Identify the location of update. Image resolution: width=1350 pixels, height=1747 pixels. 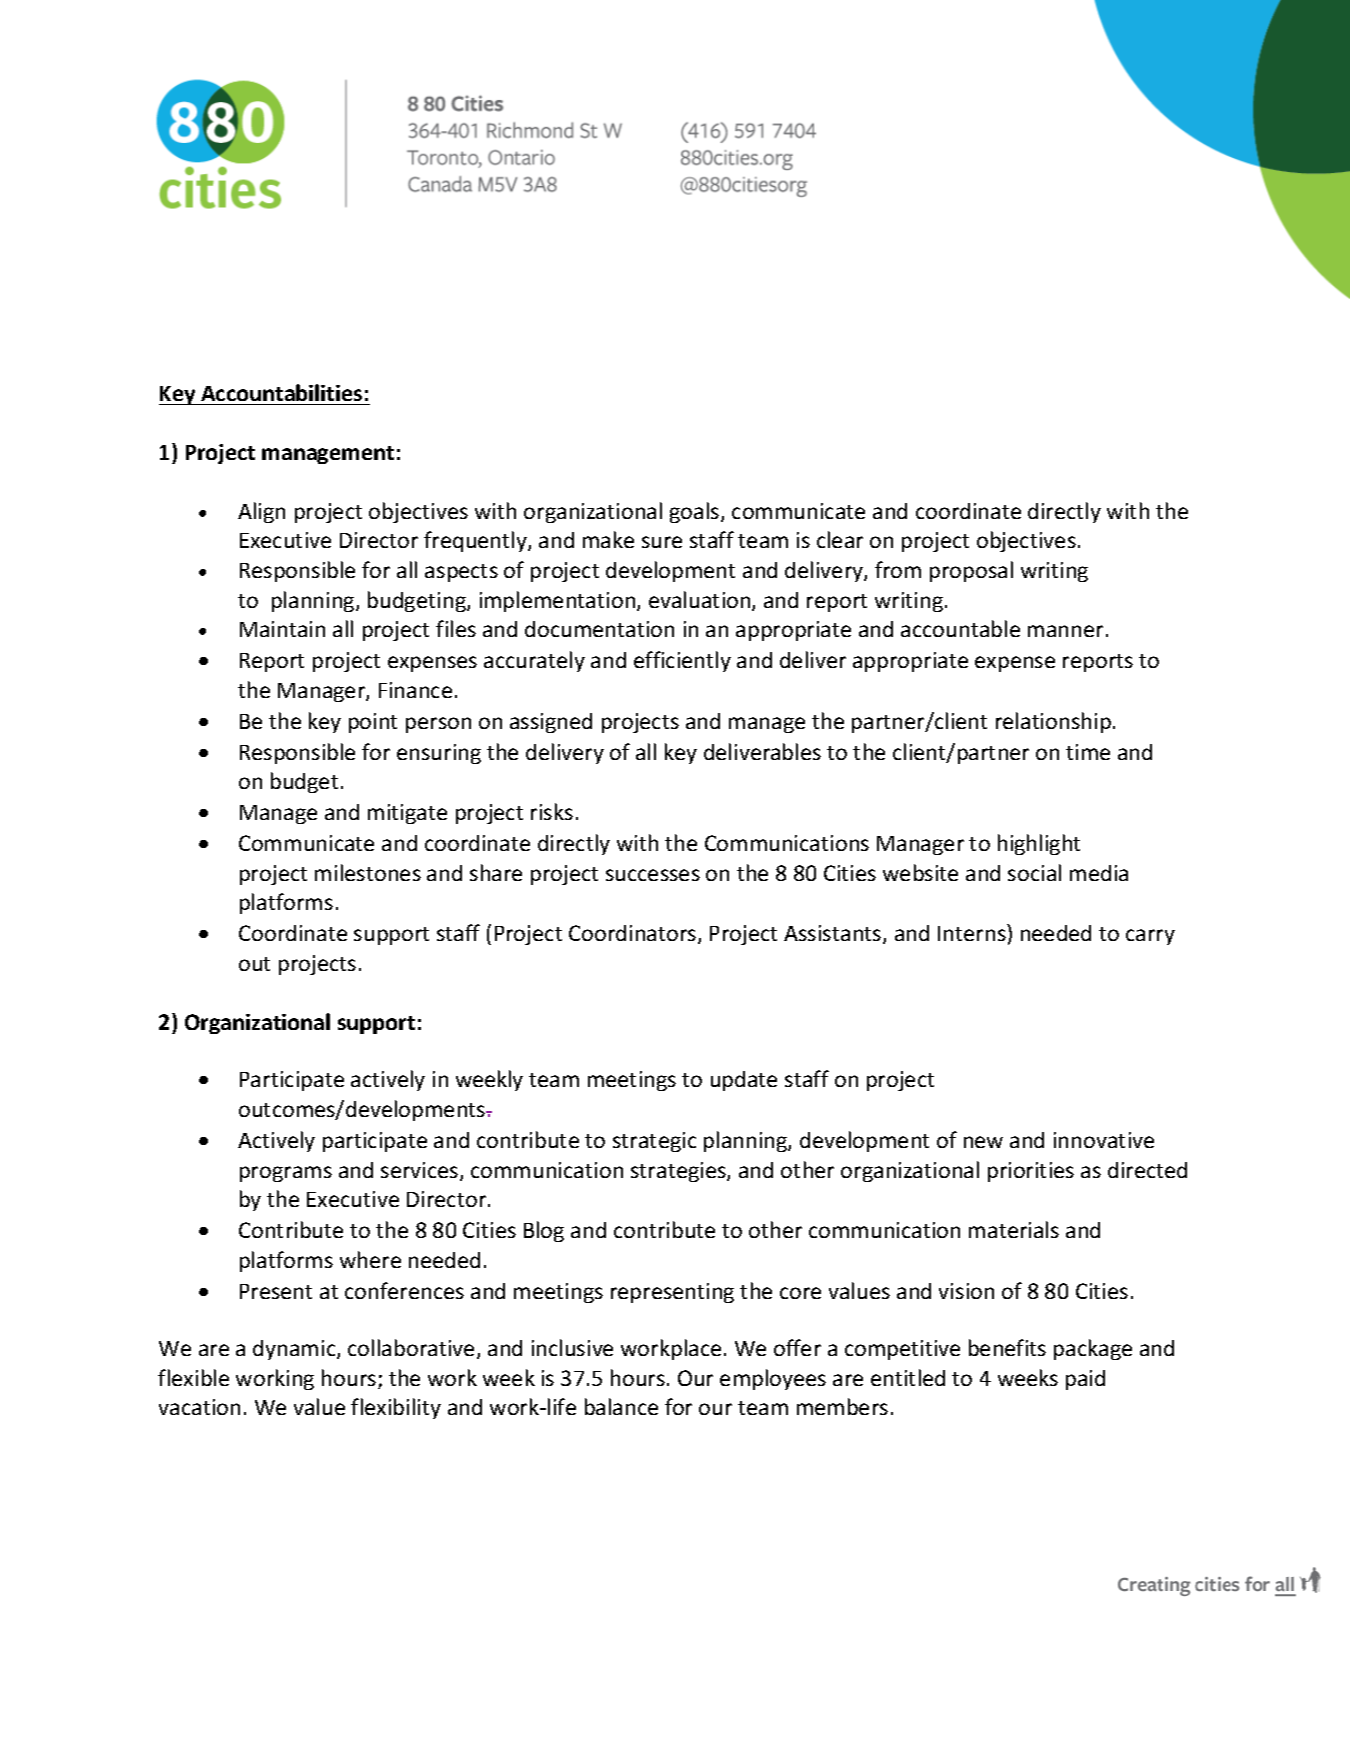
(744, 1081).
